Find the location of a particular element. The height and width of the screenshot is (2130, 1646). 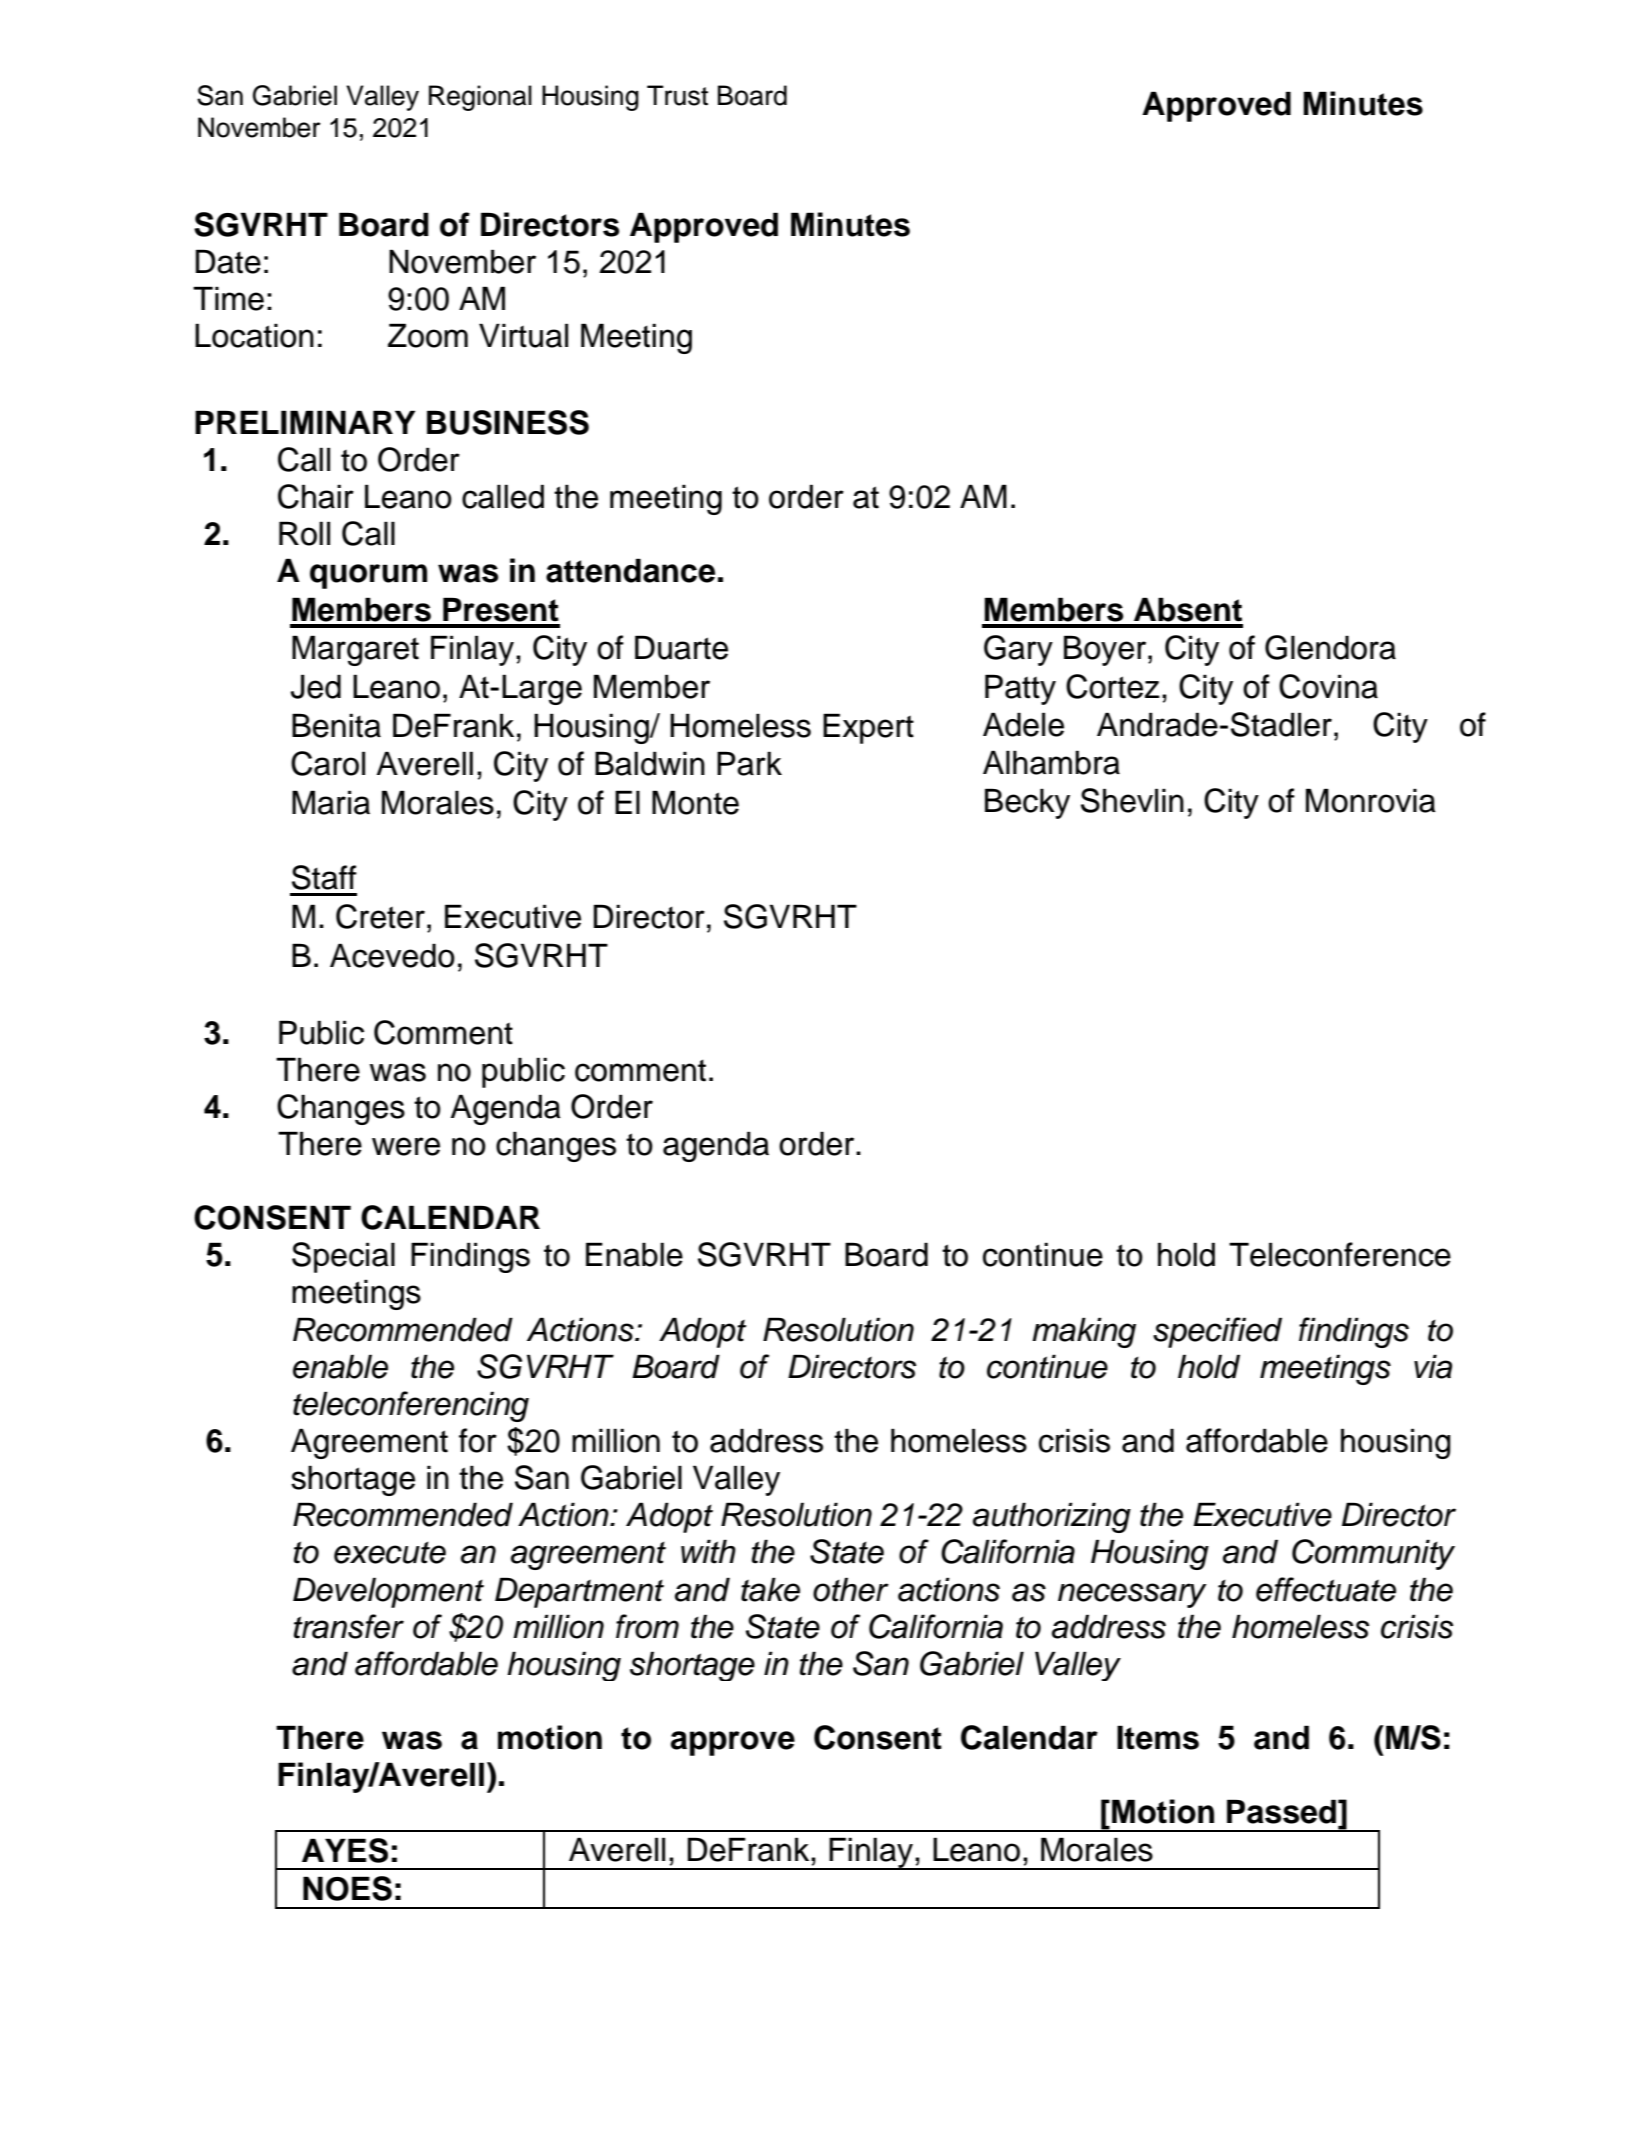

AYES is located at coordinates (345, 1850).
